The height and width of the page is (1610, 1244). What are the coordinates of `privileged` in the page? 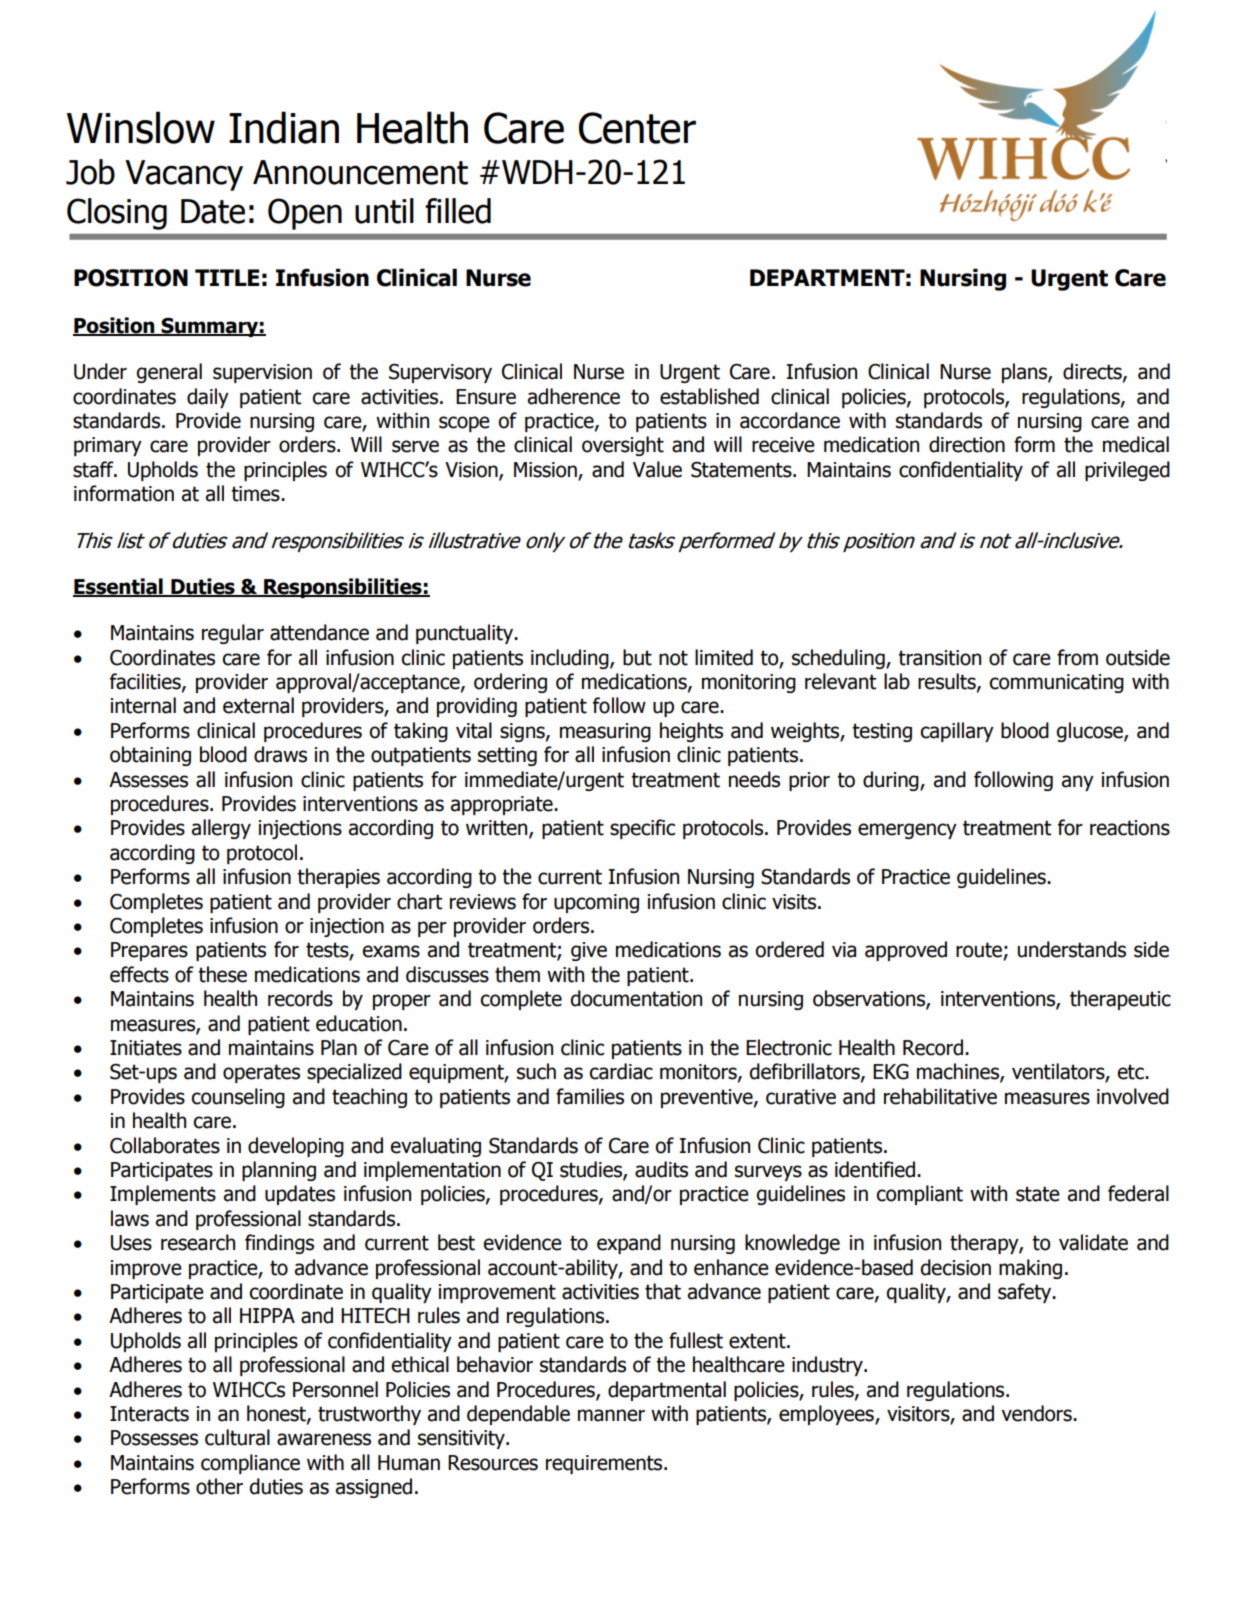 It's located at (1127, 471).
